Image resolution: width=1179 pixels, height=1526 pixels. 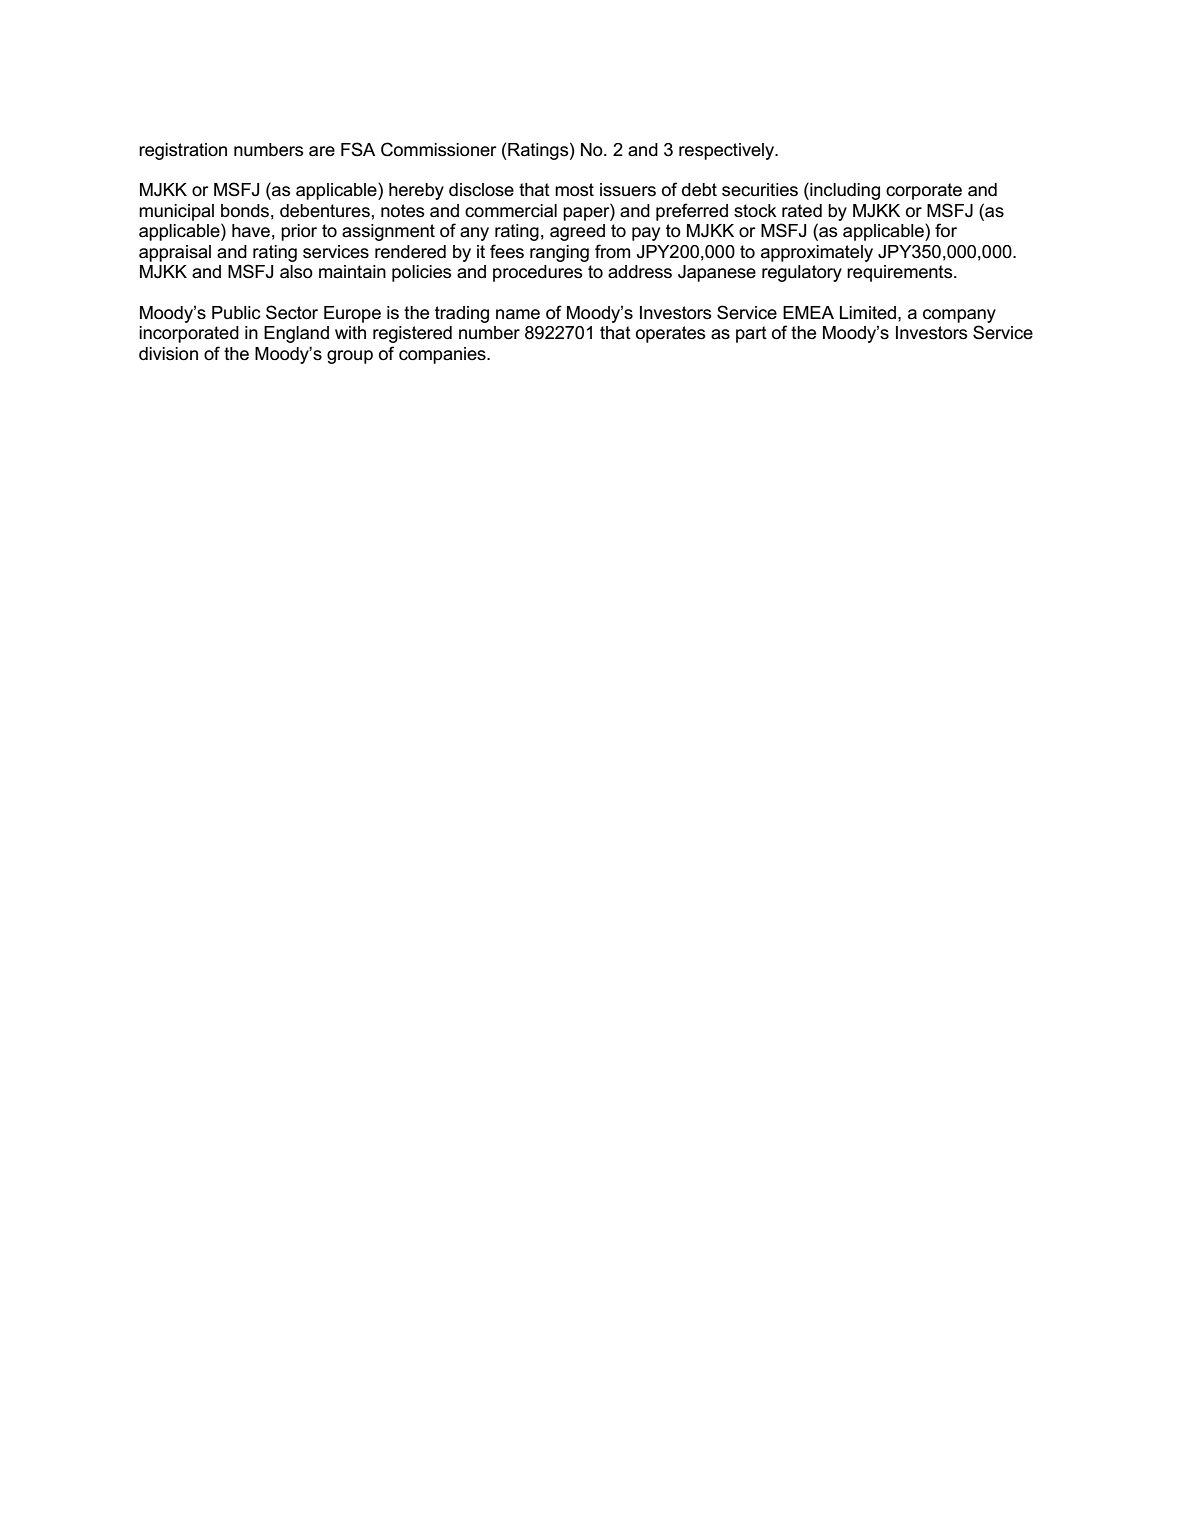 I want to click on debentures, so click(x=325, y=211).
